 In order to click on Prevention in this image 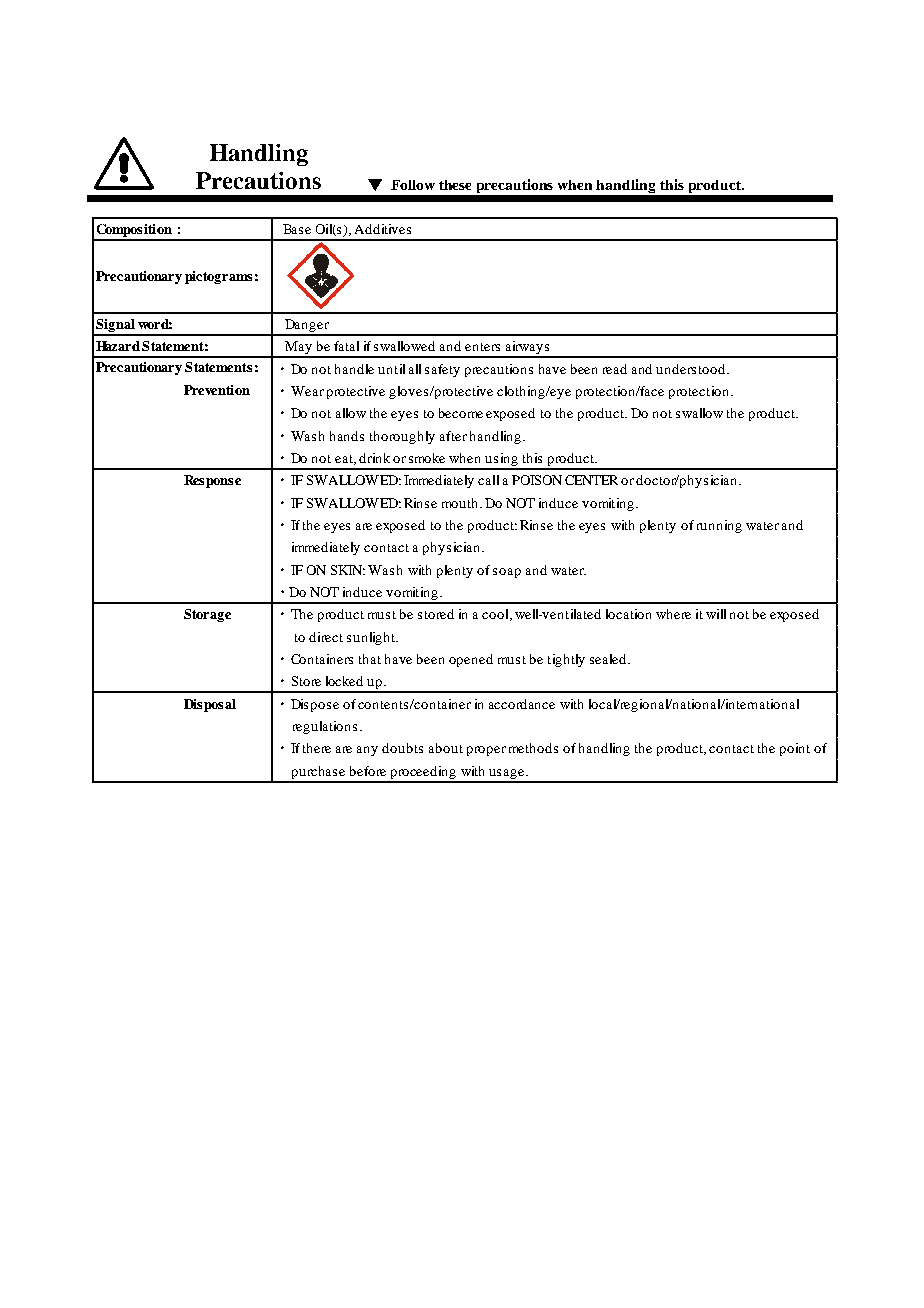, I will do `click(217, 390)`.
